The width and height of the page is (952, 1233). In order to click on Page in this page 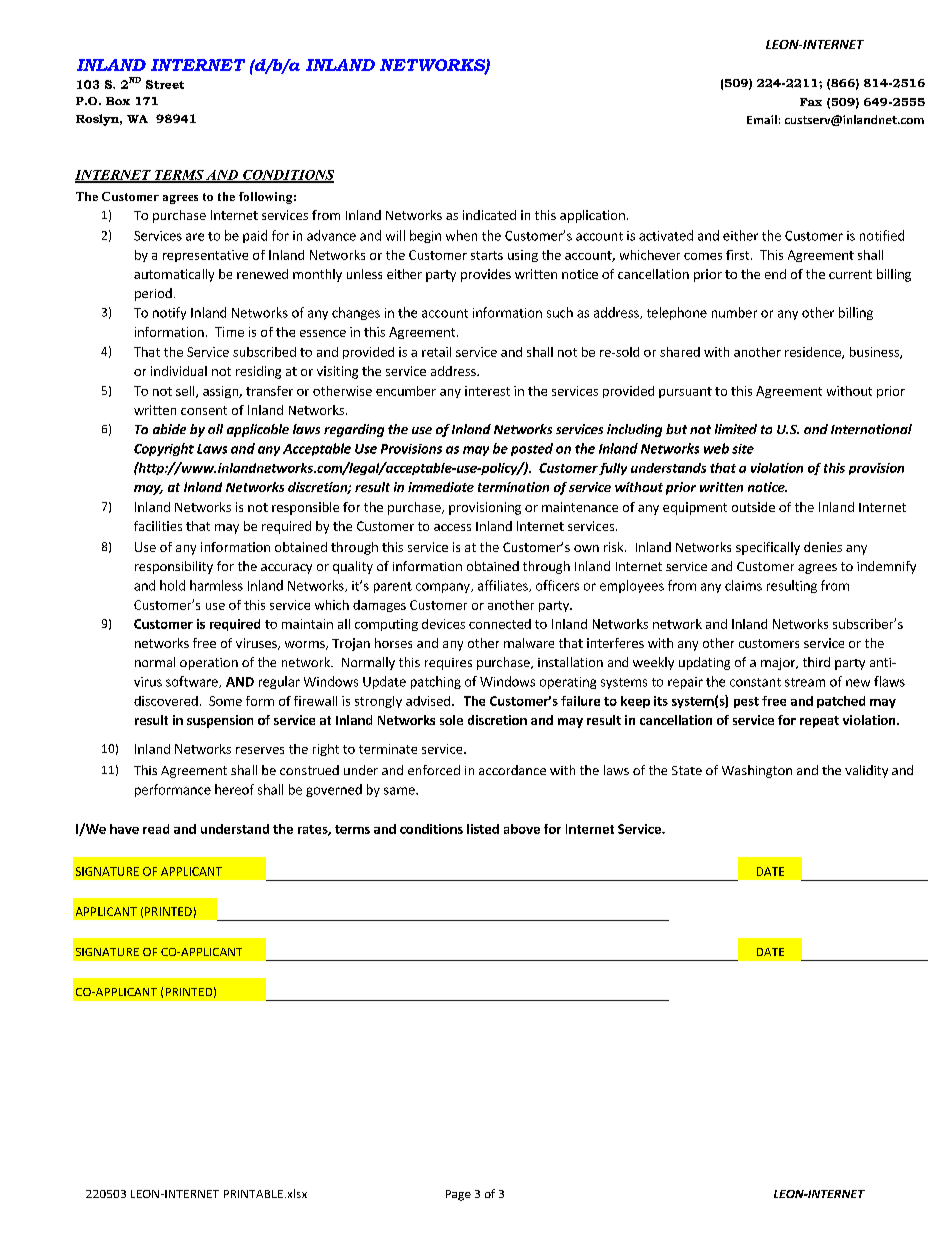, I will do `click(458, 1195)`.
